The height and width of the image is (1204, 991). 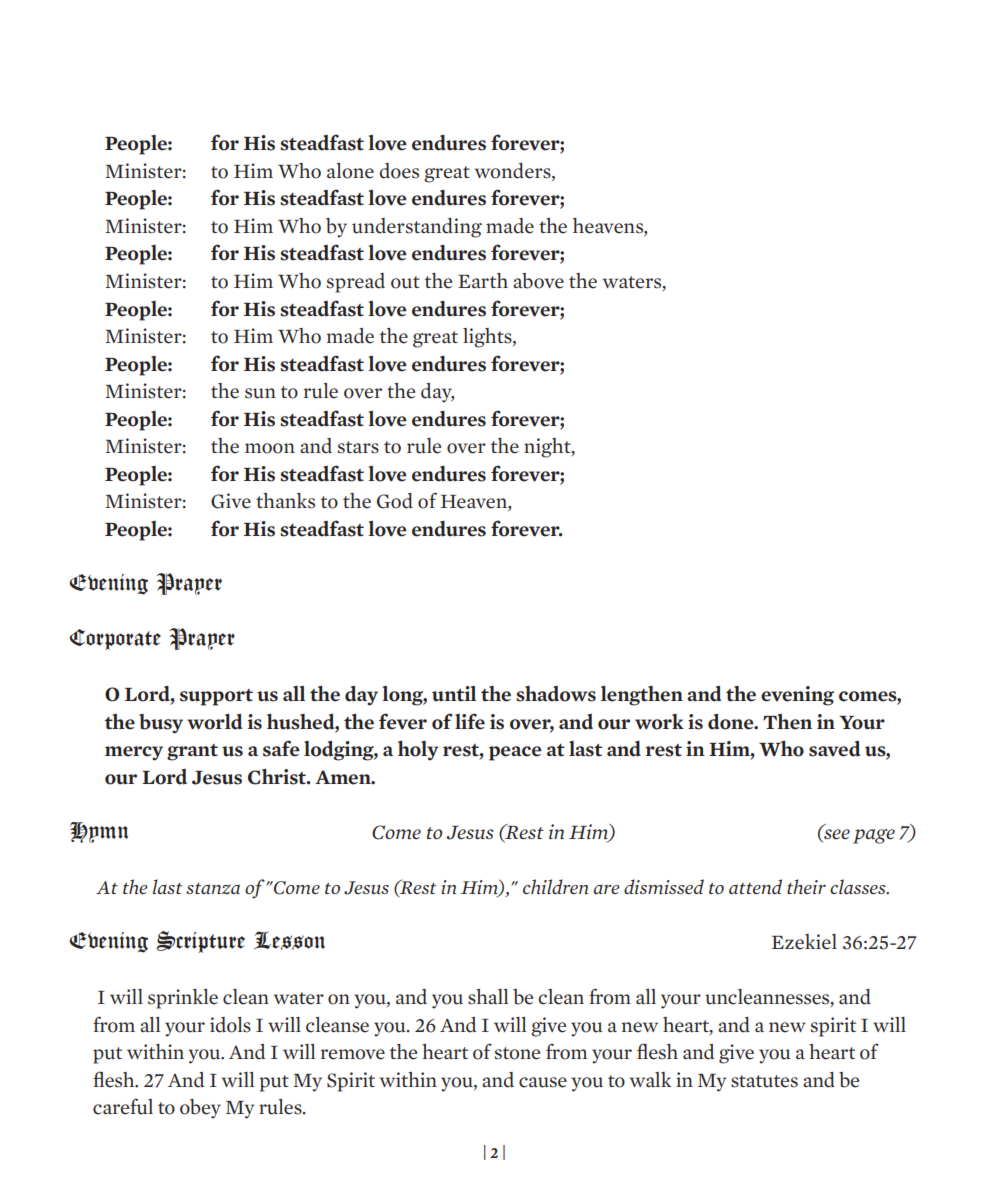 I want to click on above, so click(x=538, y=281).
